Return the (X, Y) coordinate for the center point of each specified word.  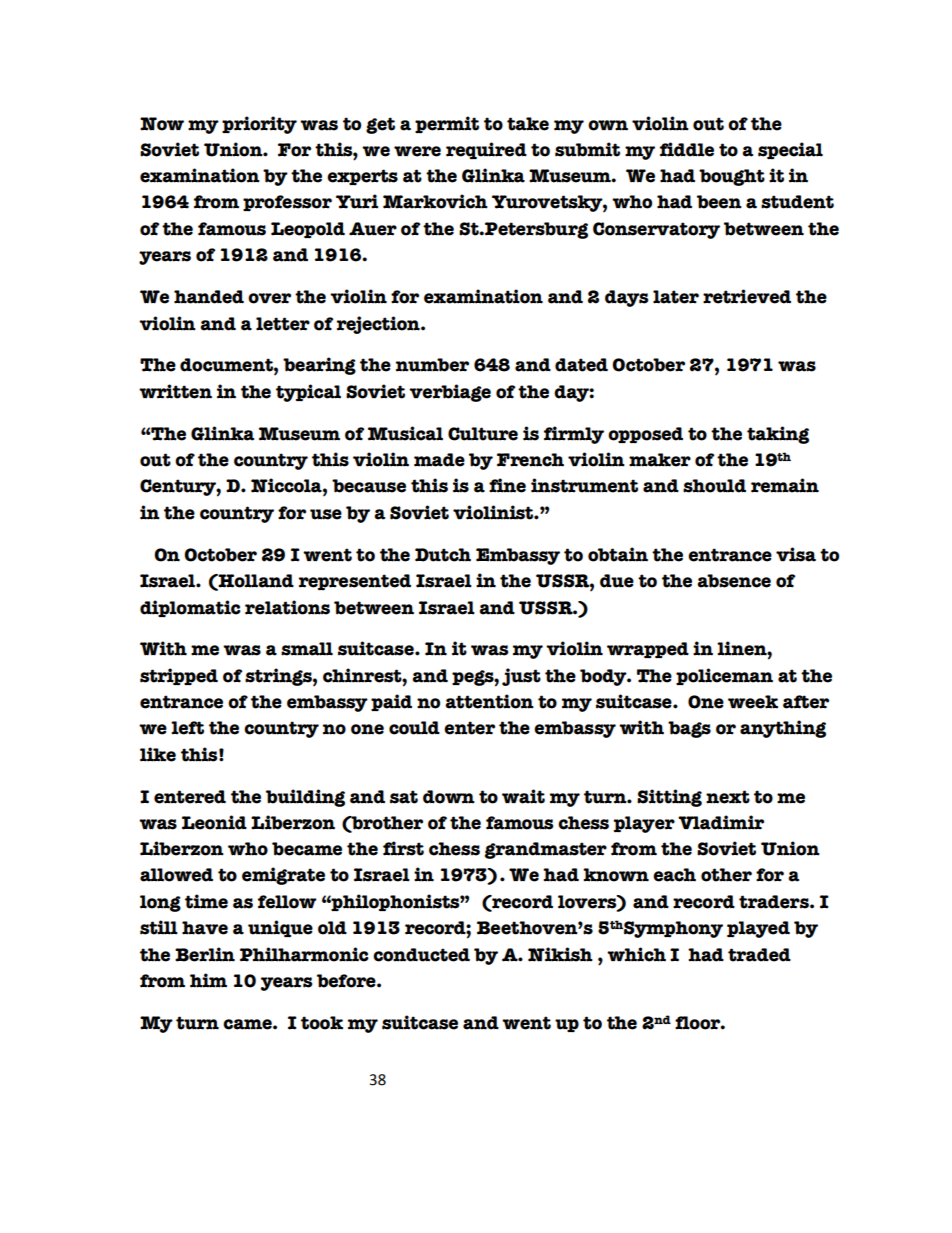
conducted (421, 955)
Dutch (443, 555)
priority (259, 125)
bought (732, 177)
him (208, 980)
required (486, 151)
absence (734, 581)
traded (759, 955)
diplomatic (190, 608)
